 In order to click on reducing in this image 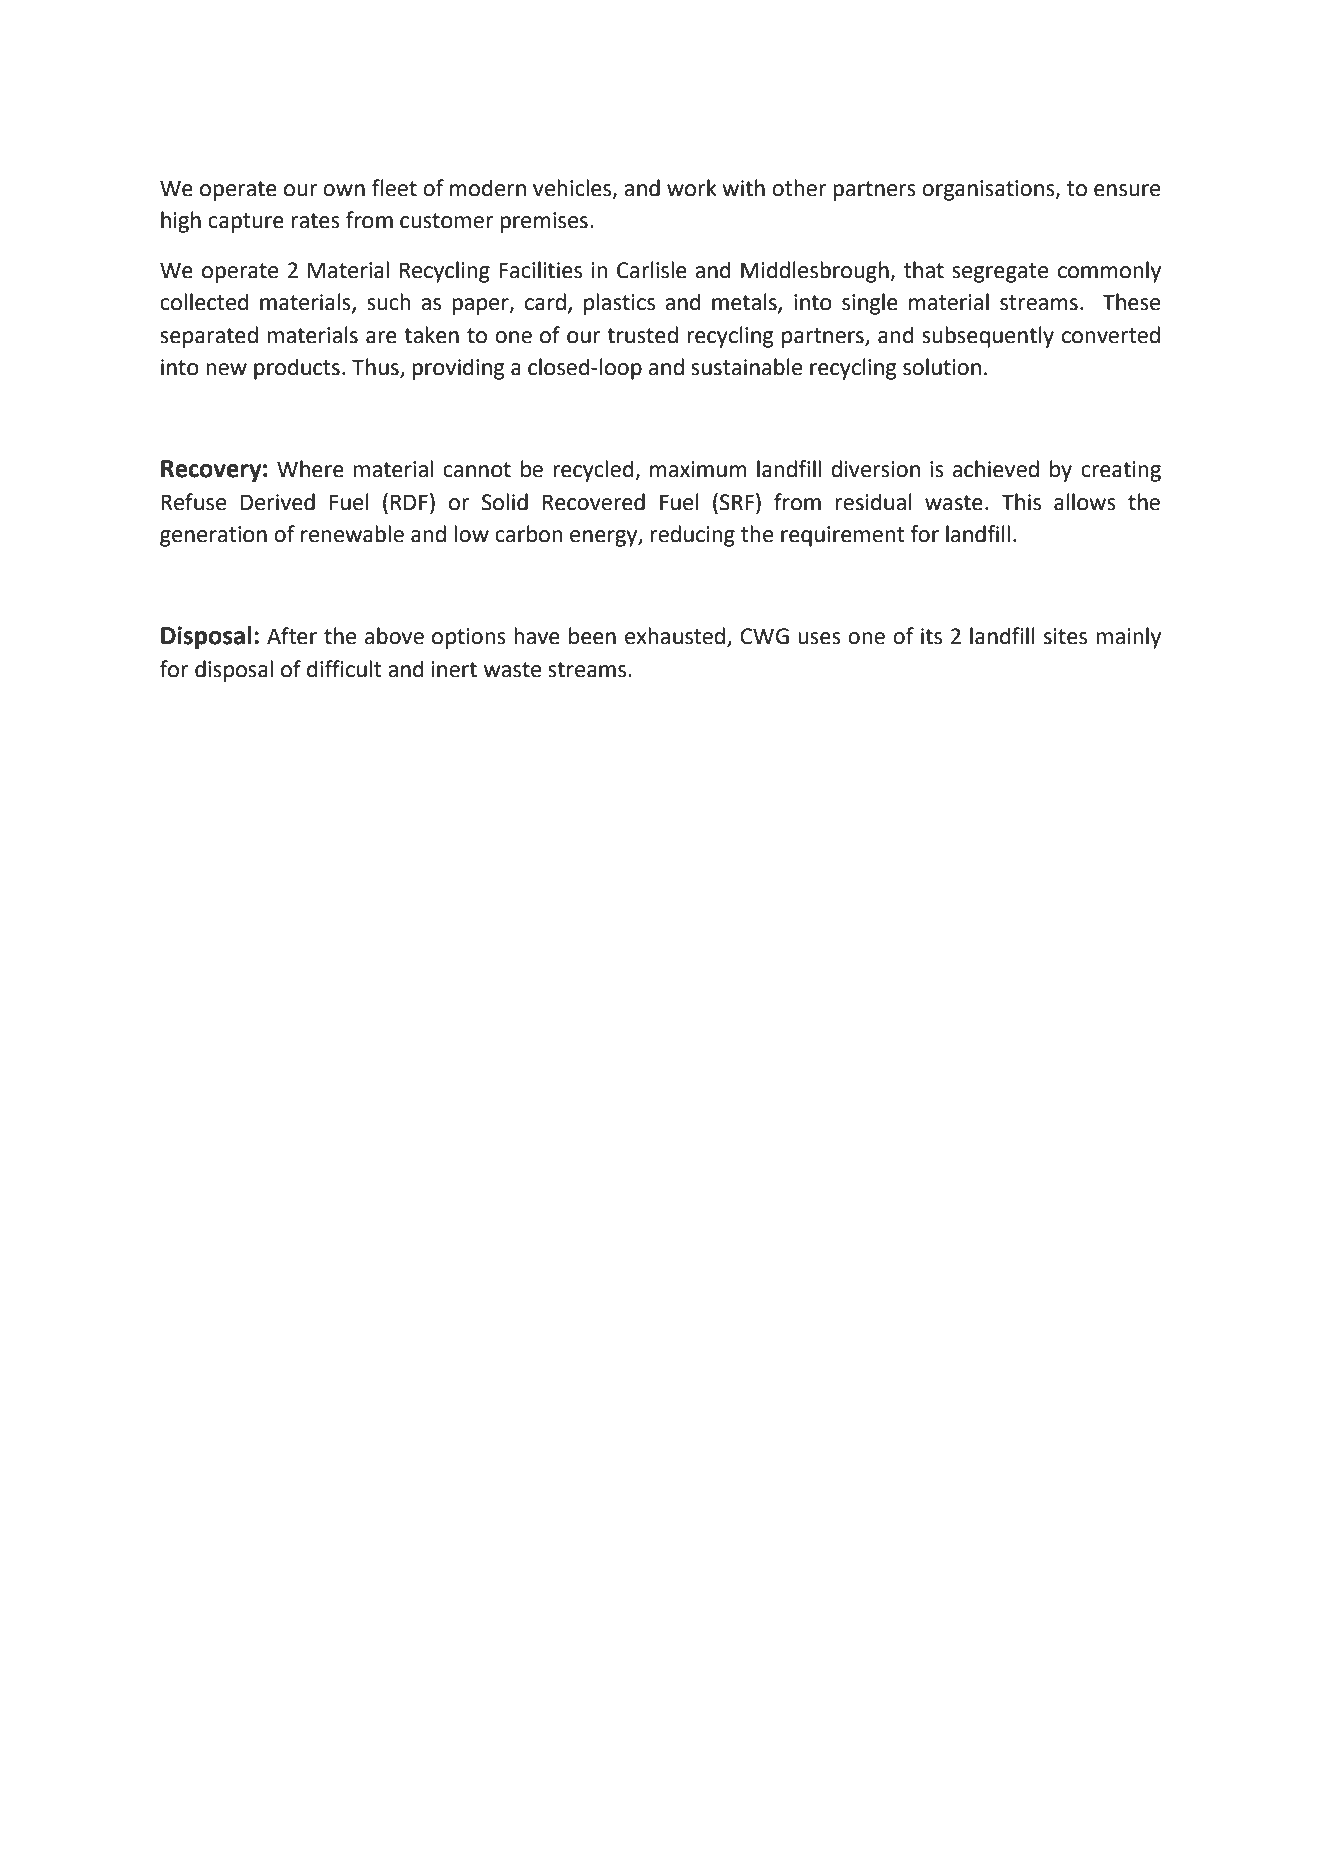, I will do `click(692, 536)`.
